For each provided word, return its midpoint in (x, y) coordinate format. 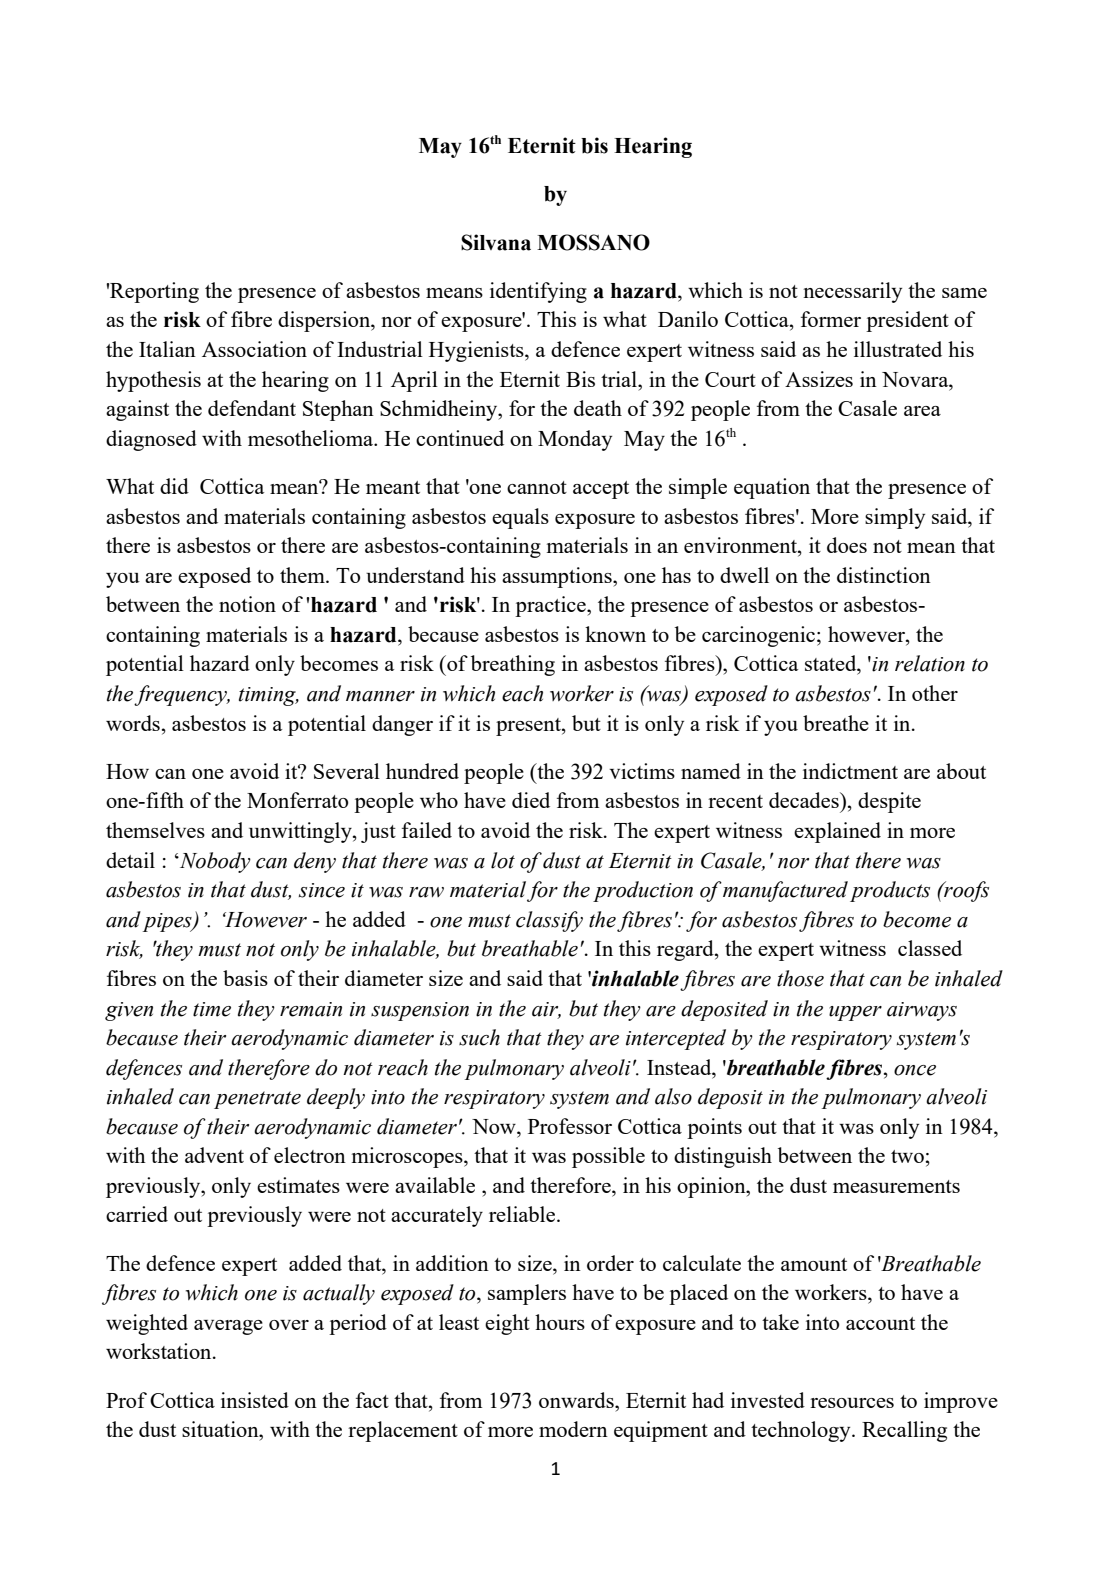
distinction (884, 575)
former (831, 319)
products (890, 891)
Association (254, 349)
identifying (538, 292)
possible (608, 1157)
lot (503, 860)
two (907, 1156)
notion (247, 604)
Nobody (214, 862)
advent (214, 1155)
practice (551, 606)
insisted (255, 1400)
